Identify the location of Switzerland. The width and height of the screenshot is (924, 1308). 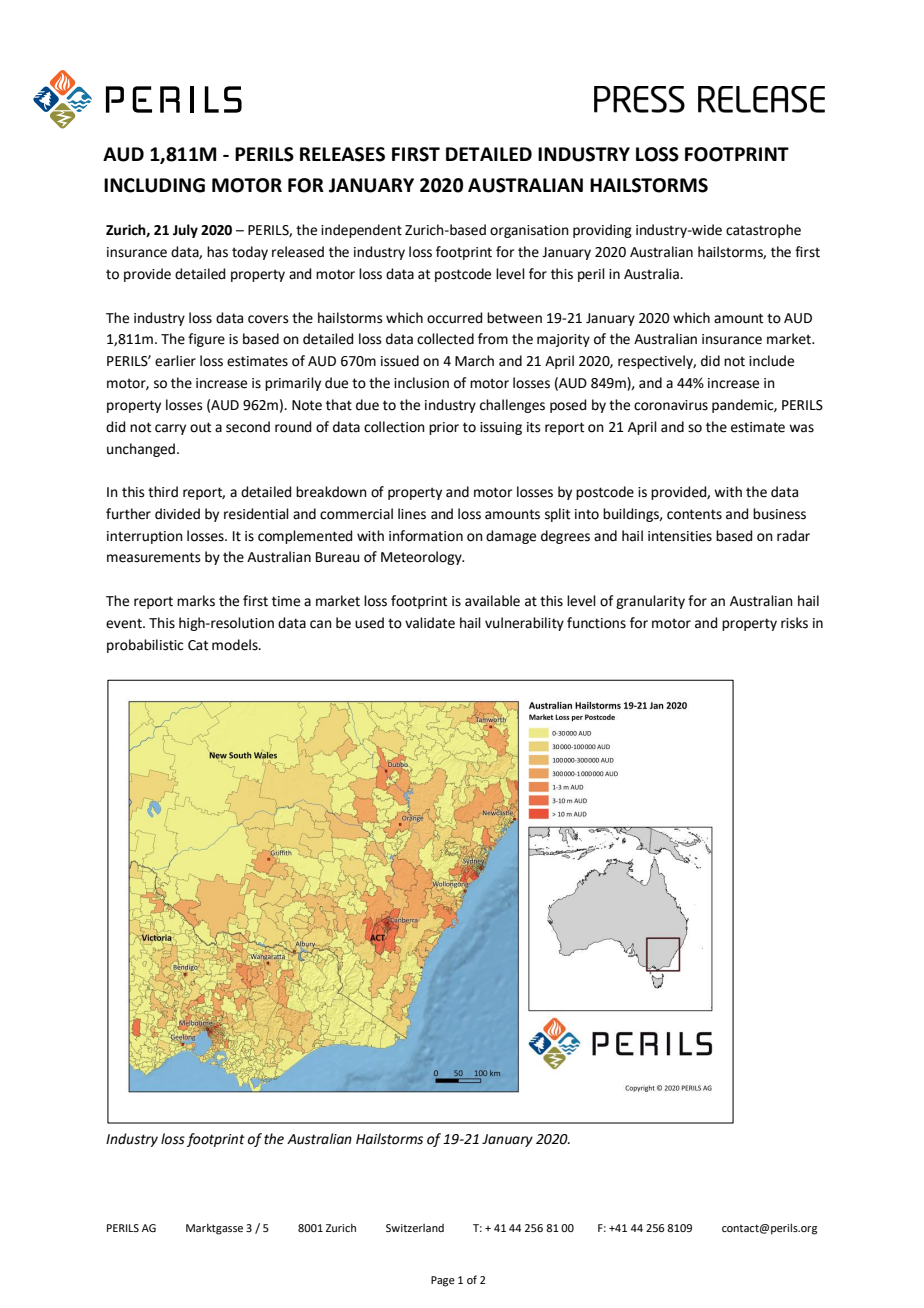
(415, 1228).
